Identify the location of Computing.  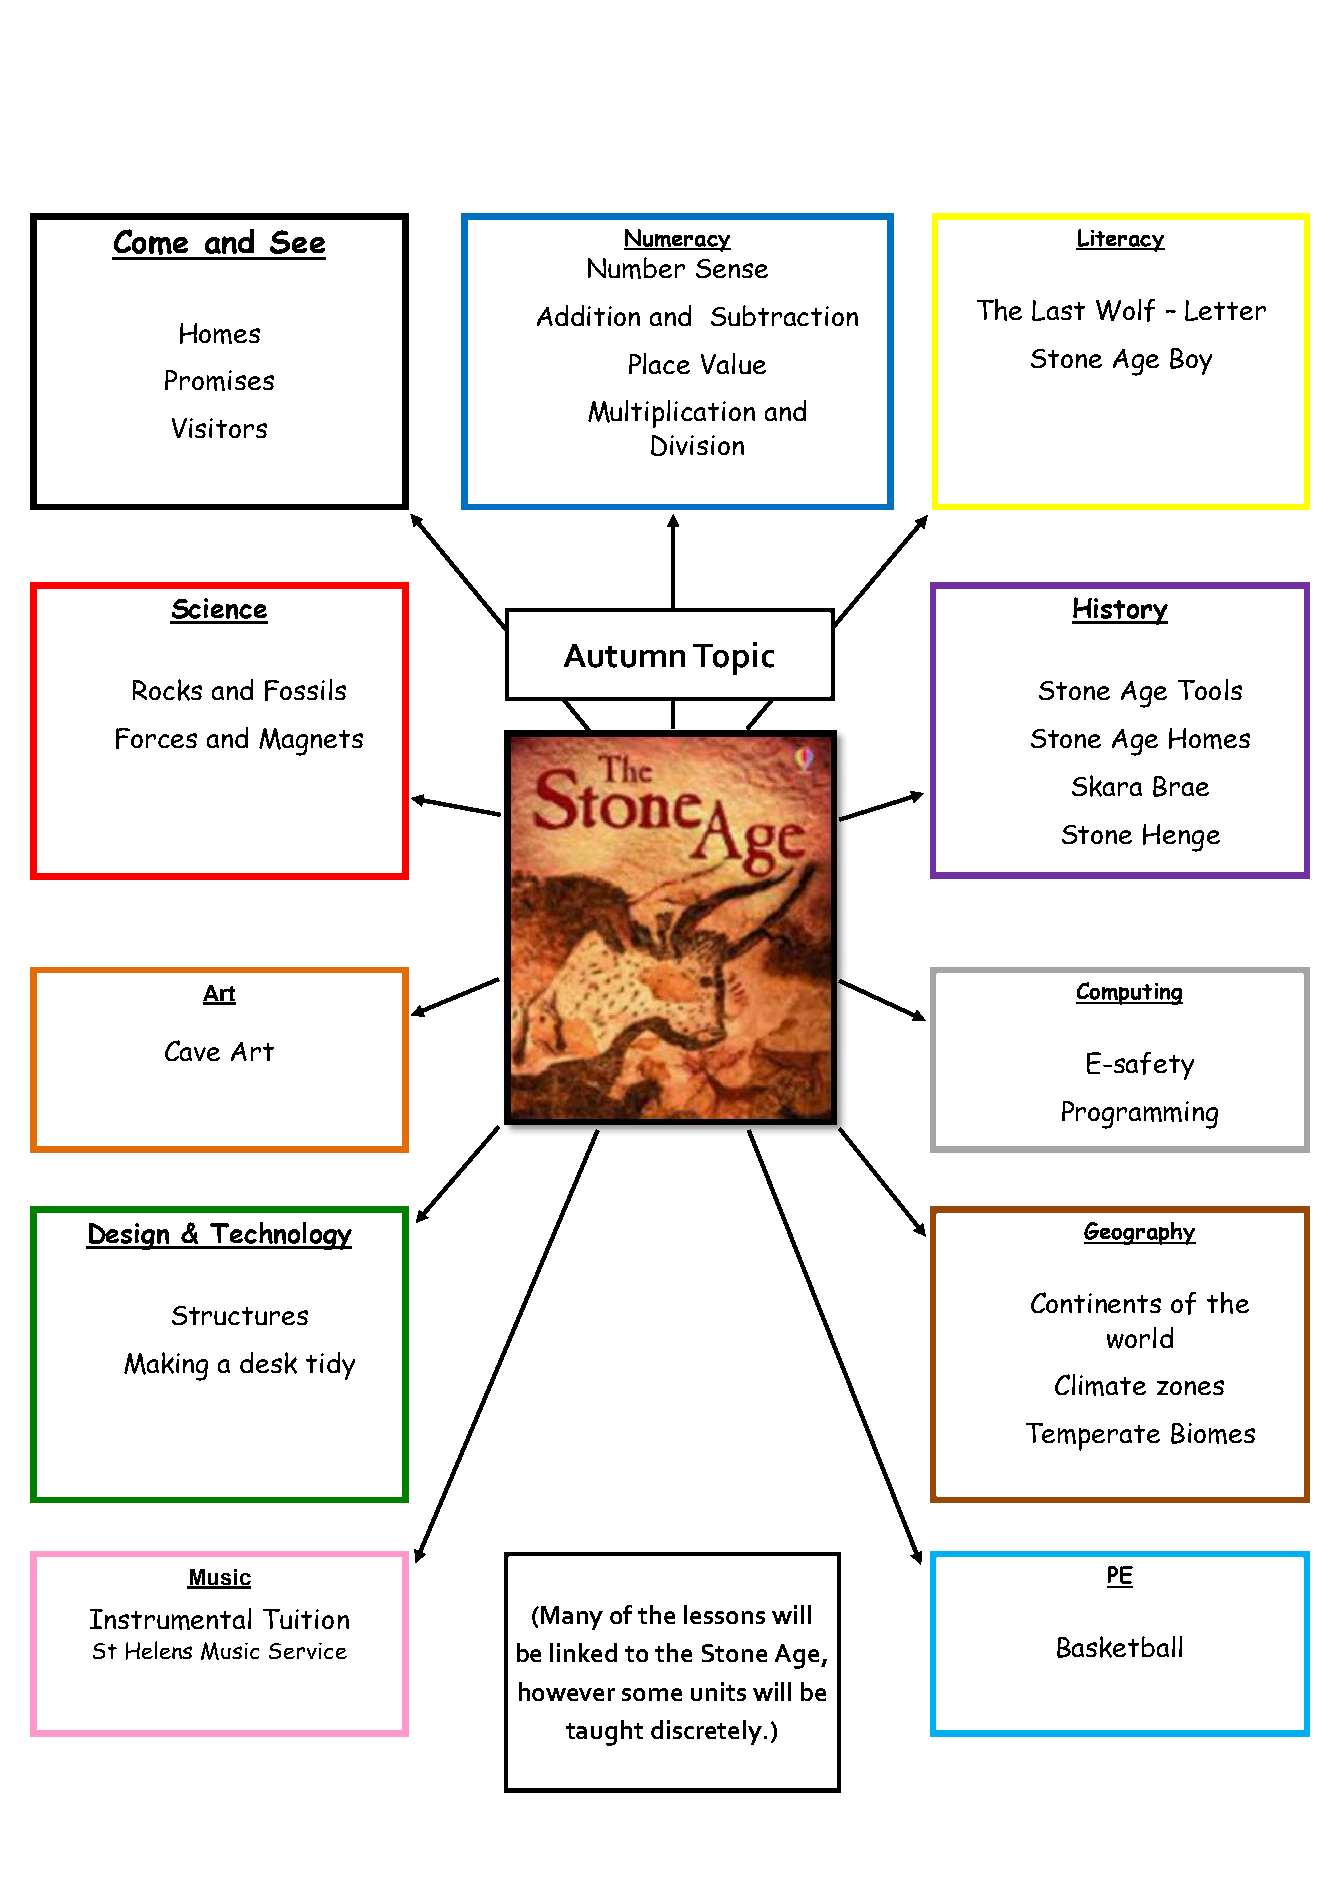
(1129, 993).
